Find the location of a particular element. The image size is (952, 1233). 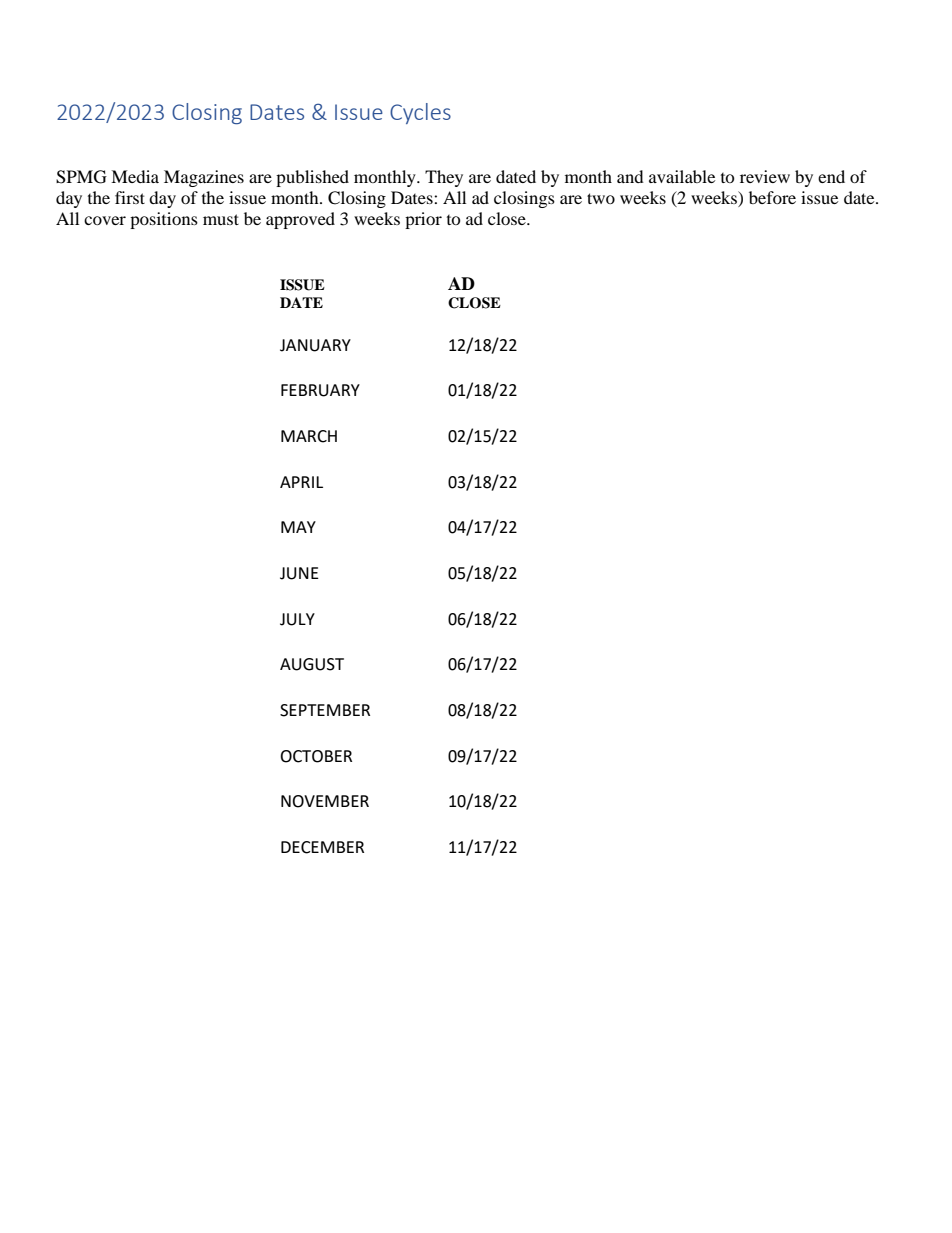

JULY is located at coordinates (297, 619).
